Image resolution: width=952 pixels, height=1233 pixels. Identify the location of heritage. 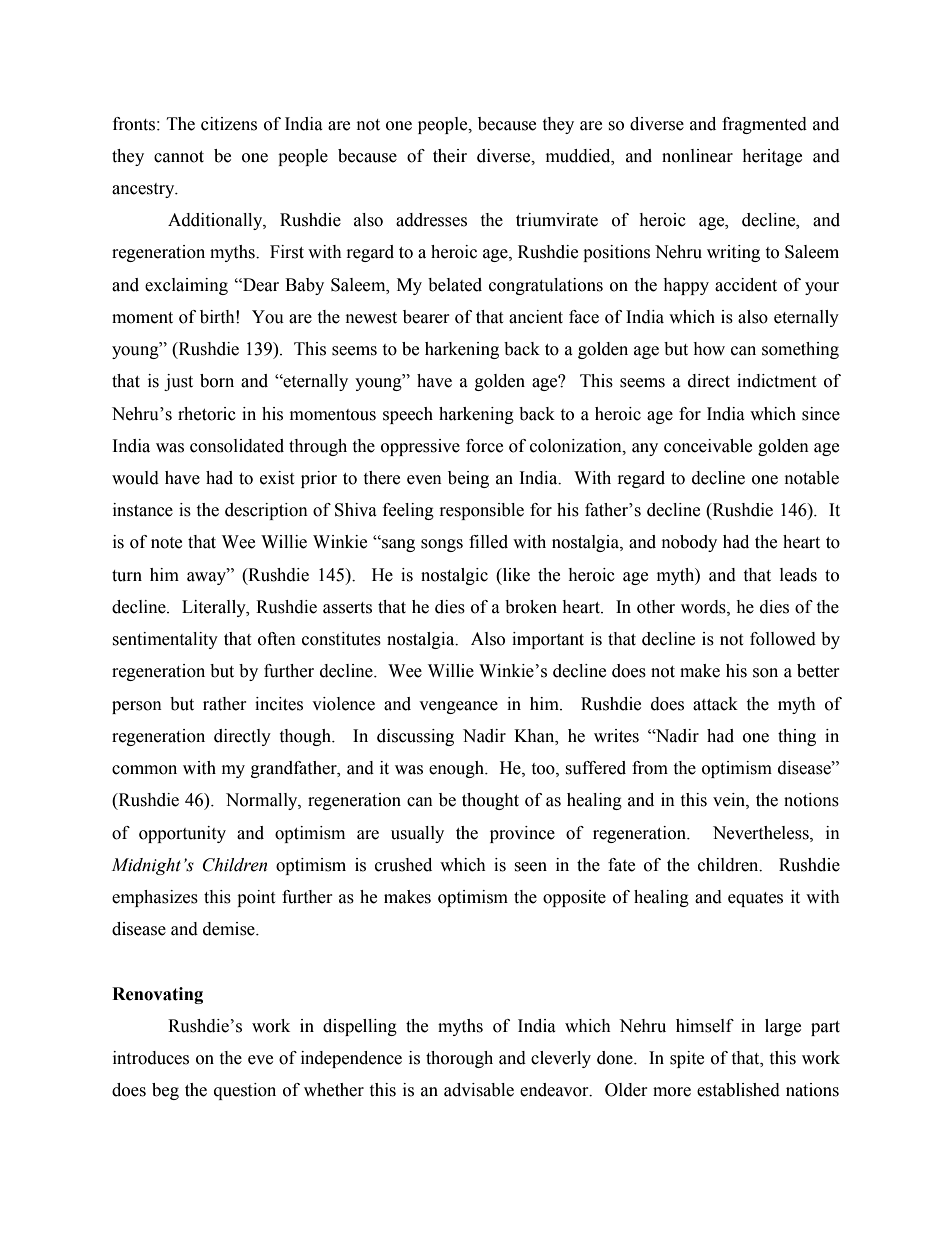
(772, 157).
